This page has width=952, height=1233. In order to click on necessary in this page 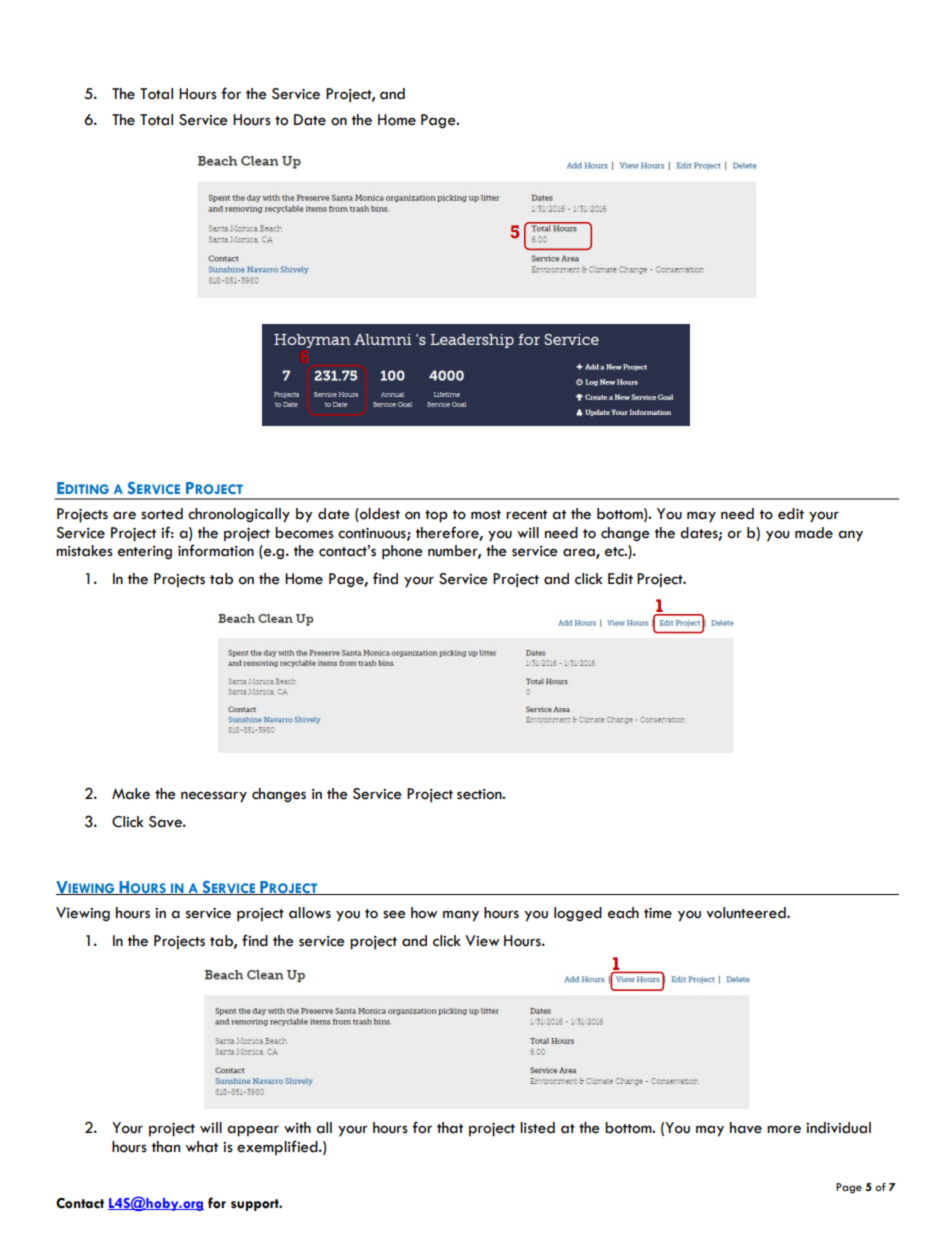, I will do `click(214, 797)`.
